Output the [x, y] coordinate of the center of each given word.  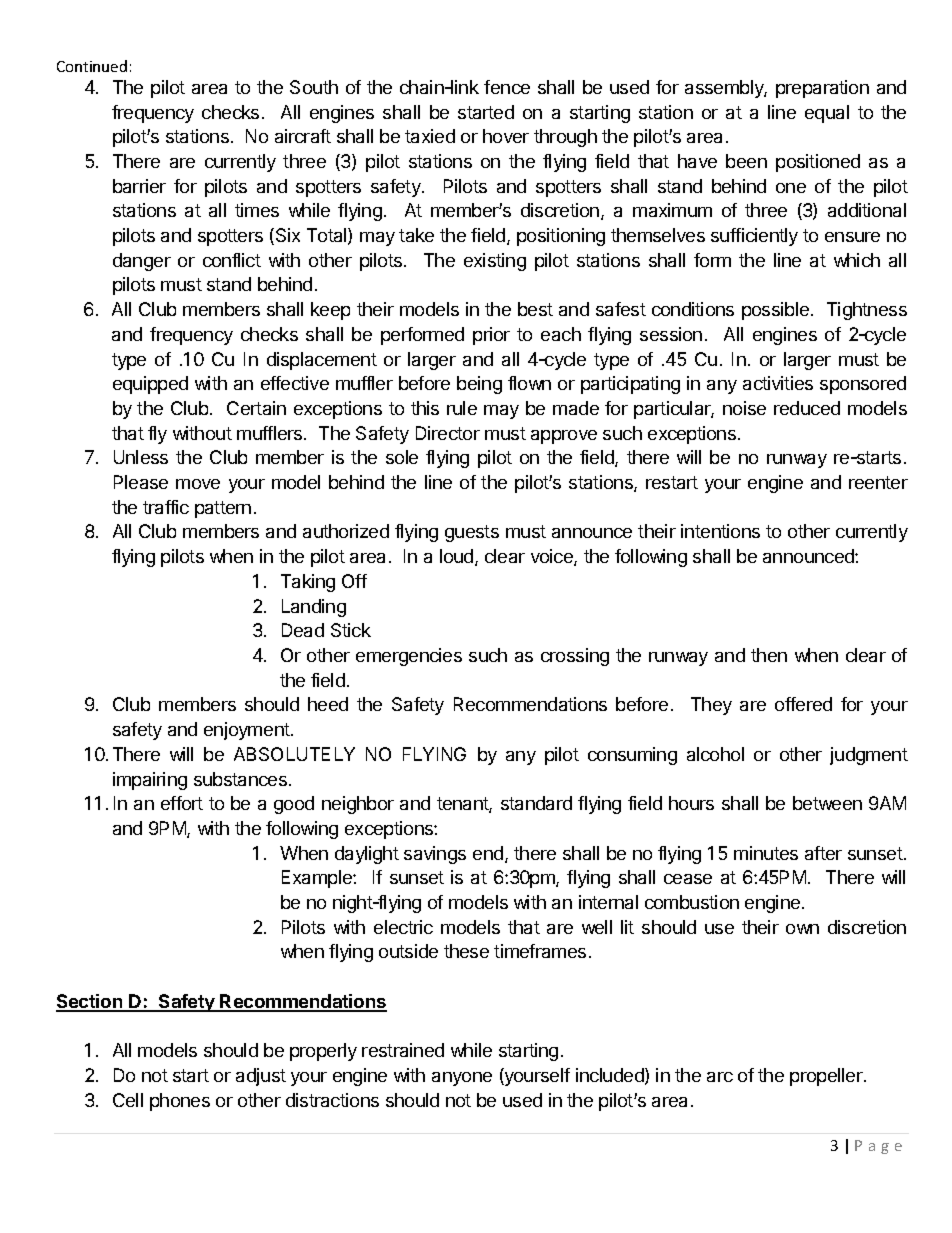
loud [458, 557]
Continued [92, 66]
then [769, 655]
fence [507, 87]
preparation [822, 89]
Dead [303, 630]
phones [180, 1102]
